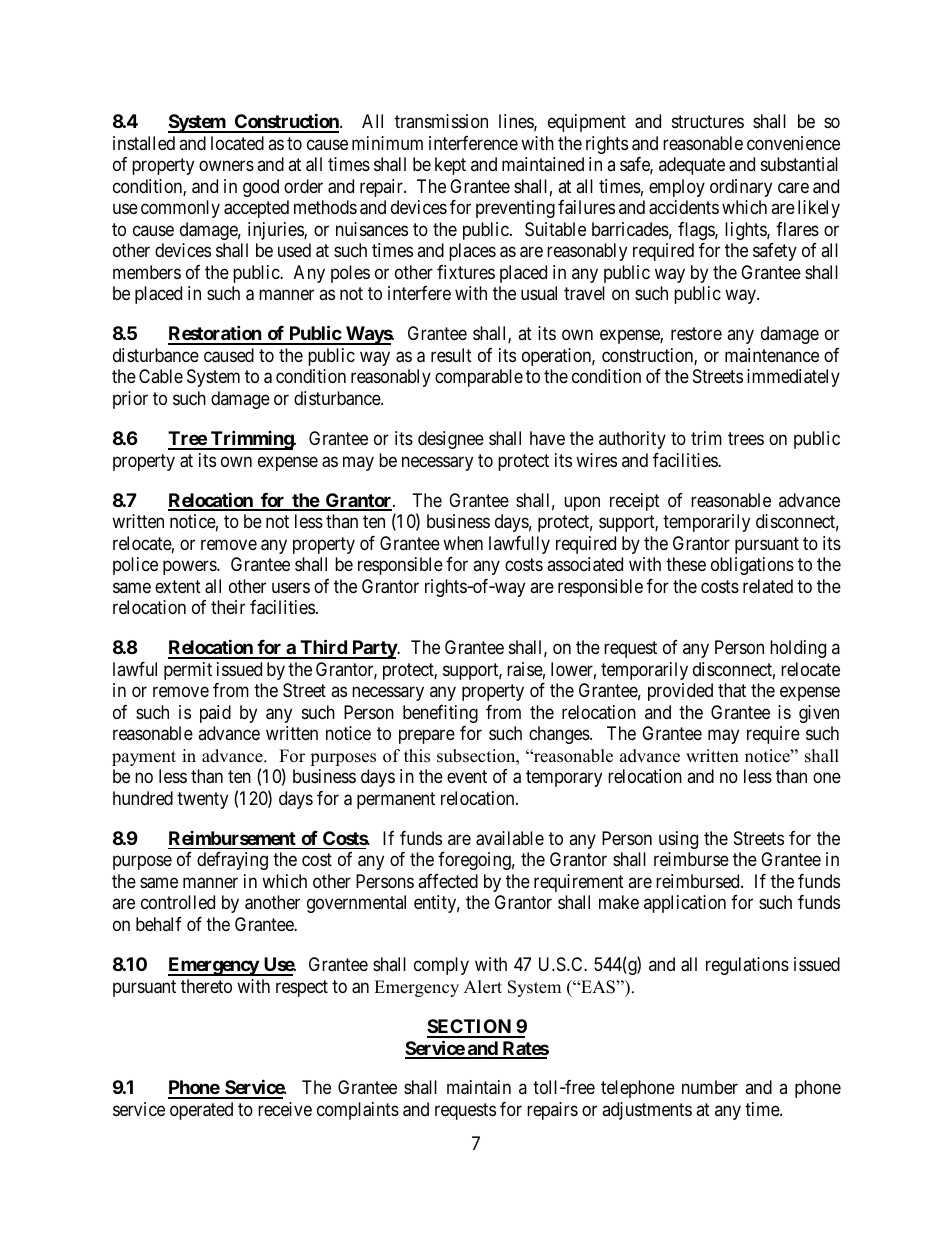 This screenshot has height=1233, width=952. What do you see at coordinates (708, 122) in the screenshot?
I see `structures` at bounding box center [708, 122].
